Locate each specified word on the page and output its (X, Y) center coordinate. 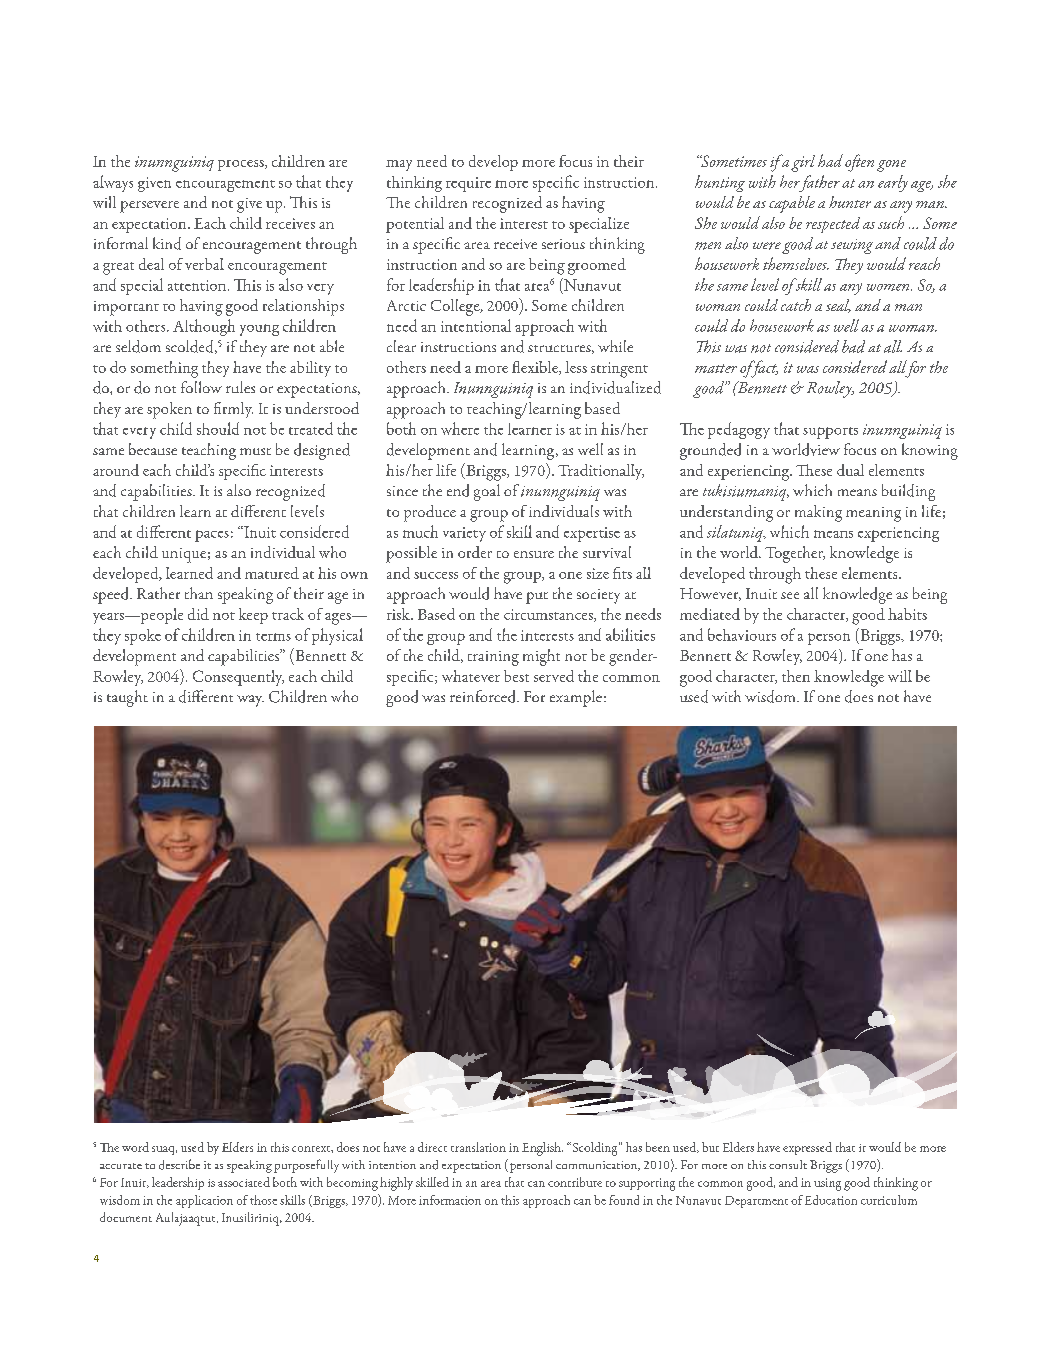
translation (478, 1147)
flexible (536, 368)
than (199, 593)
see (790, 595)
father (818, 183)
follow (201, 387)
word (135, 1147)
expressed (807, 1148)
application (204, 1201)
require (468, 184)
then (796, 676)
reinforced (484, 696)
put (537, 598)
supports (830, 433)
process (242, 165)
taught (127, 698)
